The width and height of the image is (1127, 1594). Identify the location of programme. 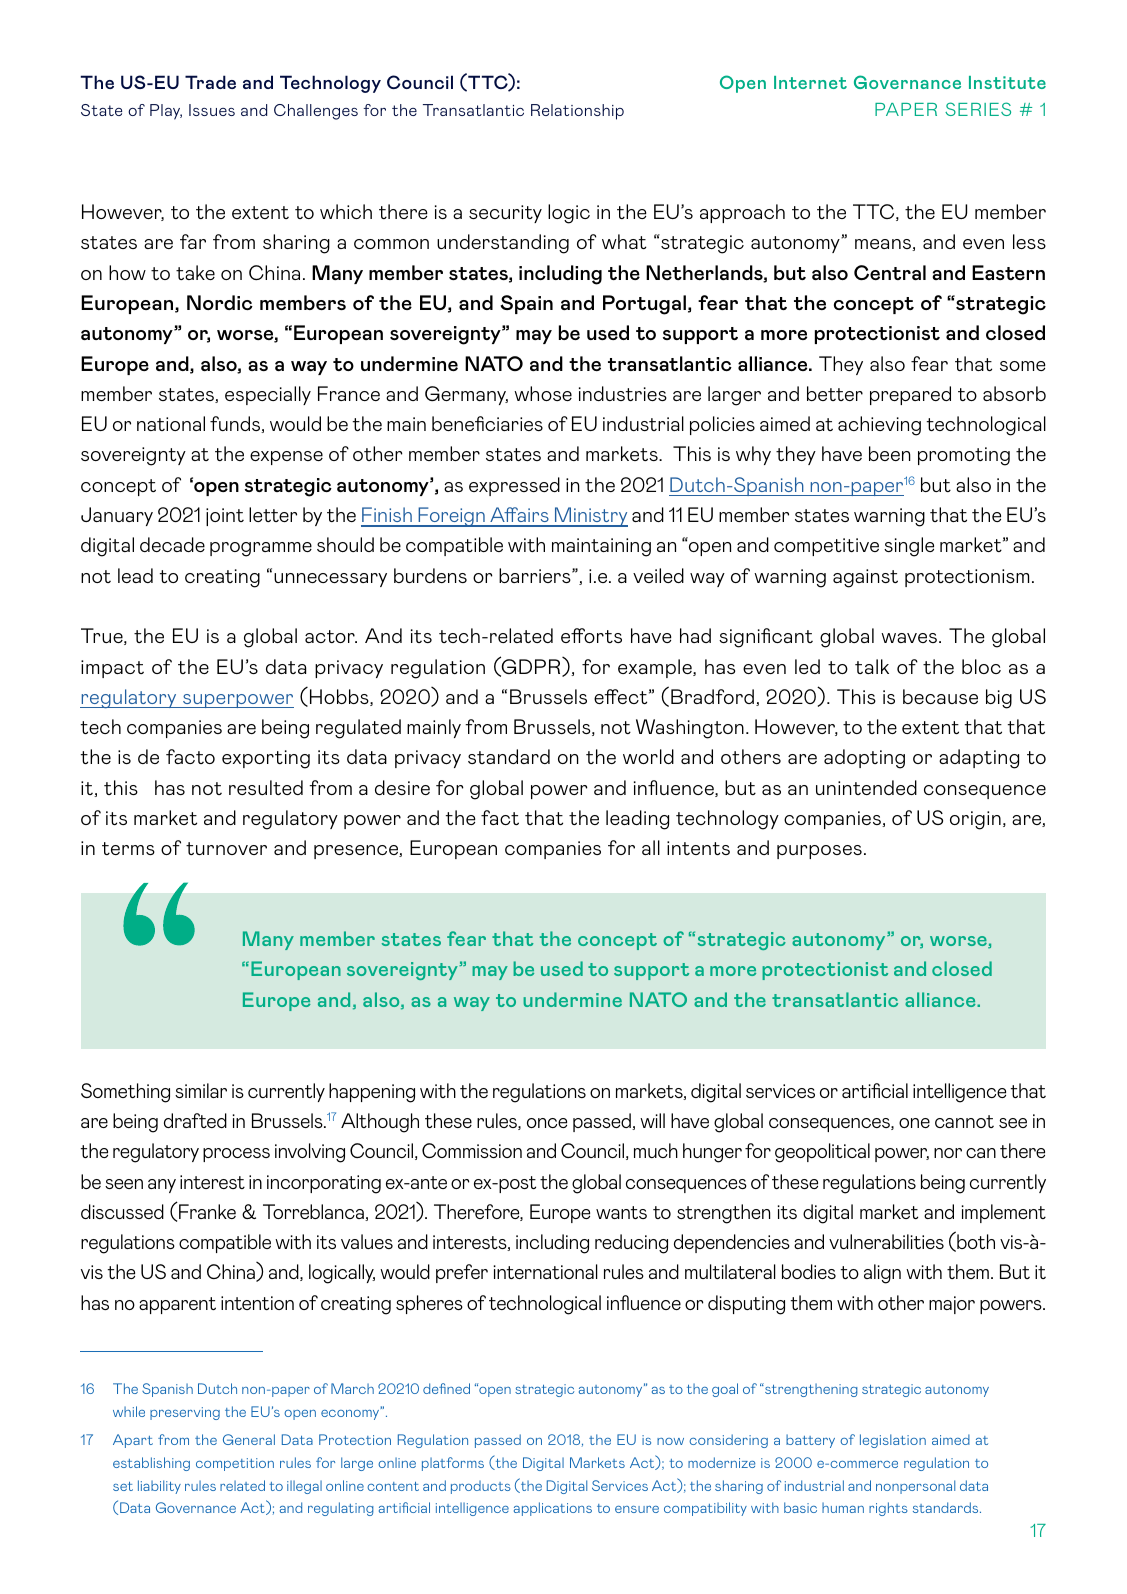
(261, 549).
